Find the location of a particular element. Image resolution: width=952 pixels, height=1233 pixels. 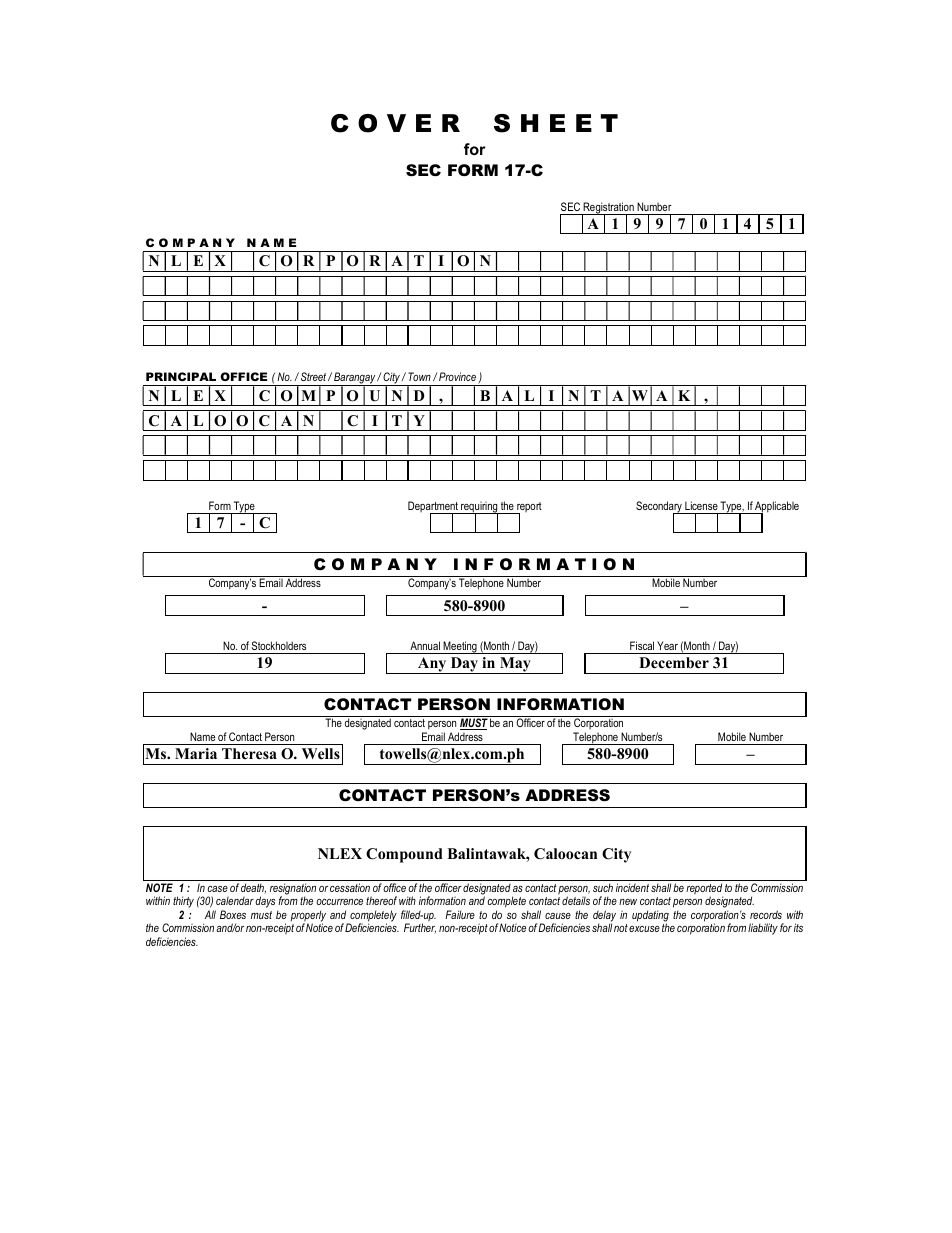

PRINCIPAL is located at coordinates (181, 376).
